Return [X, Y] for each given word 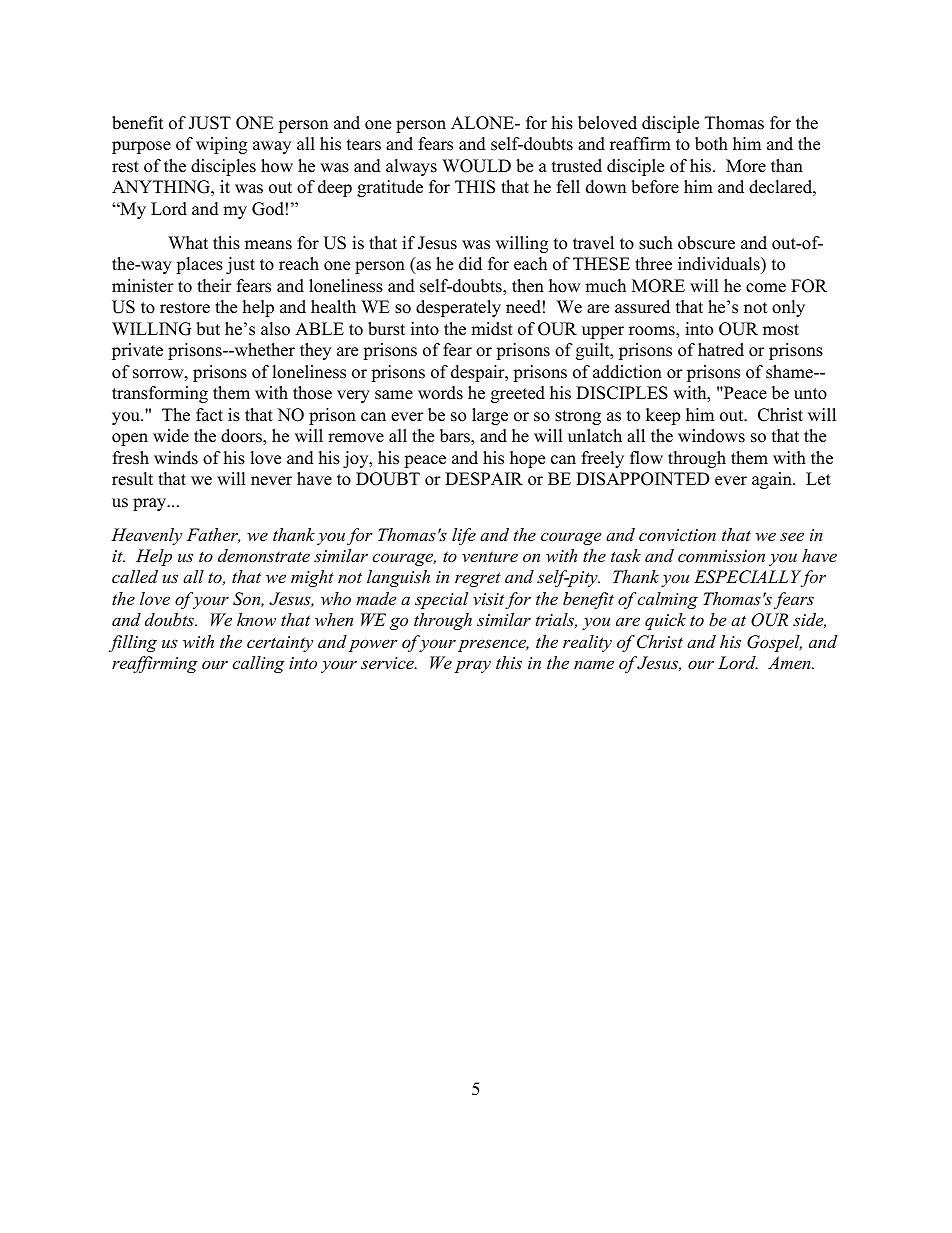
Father [213, 535]
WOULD [476, 166]
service [388, 663]
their [214, 286]
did [470, 264]
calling [258, 664]
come [766, 288]
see [792, 536]
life [464, 536]
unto [810, 394]
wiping [221, 145]
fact [209, 415]
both [711, 144]
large [490, 416]
